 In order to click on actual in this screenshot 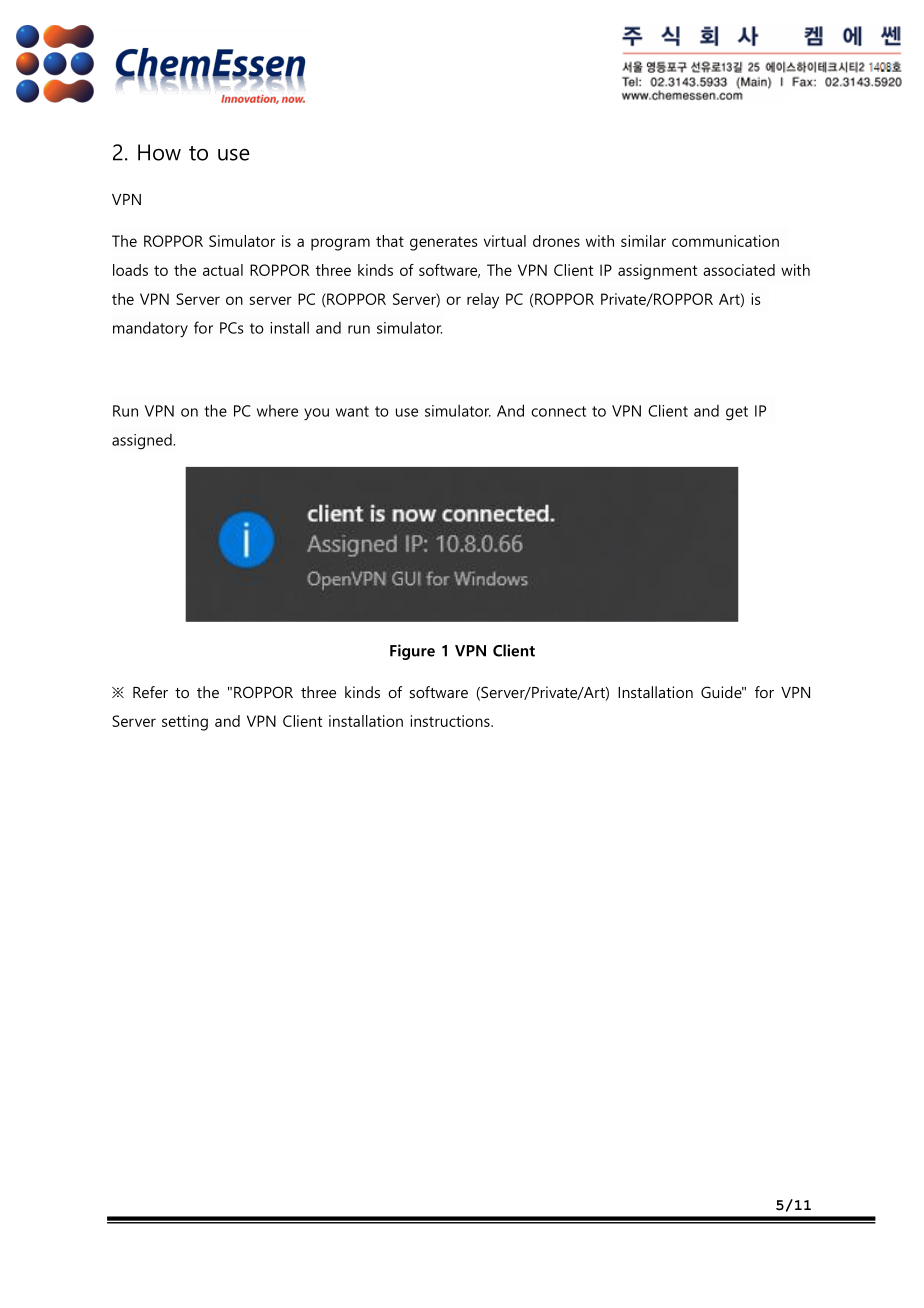, I will do `click(223, 270)`.
